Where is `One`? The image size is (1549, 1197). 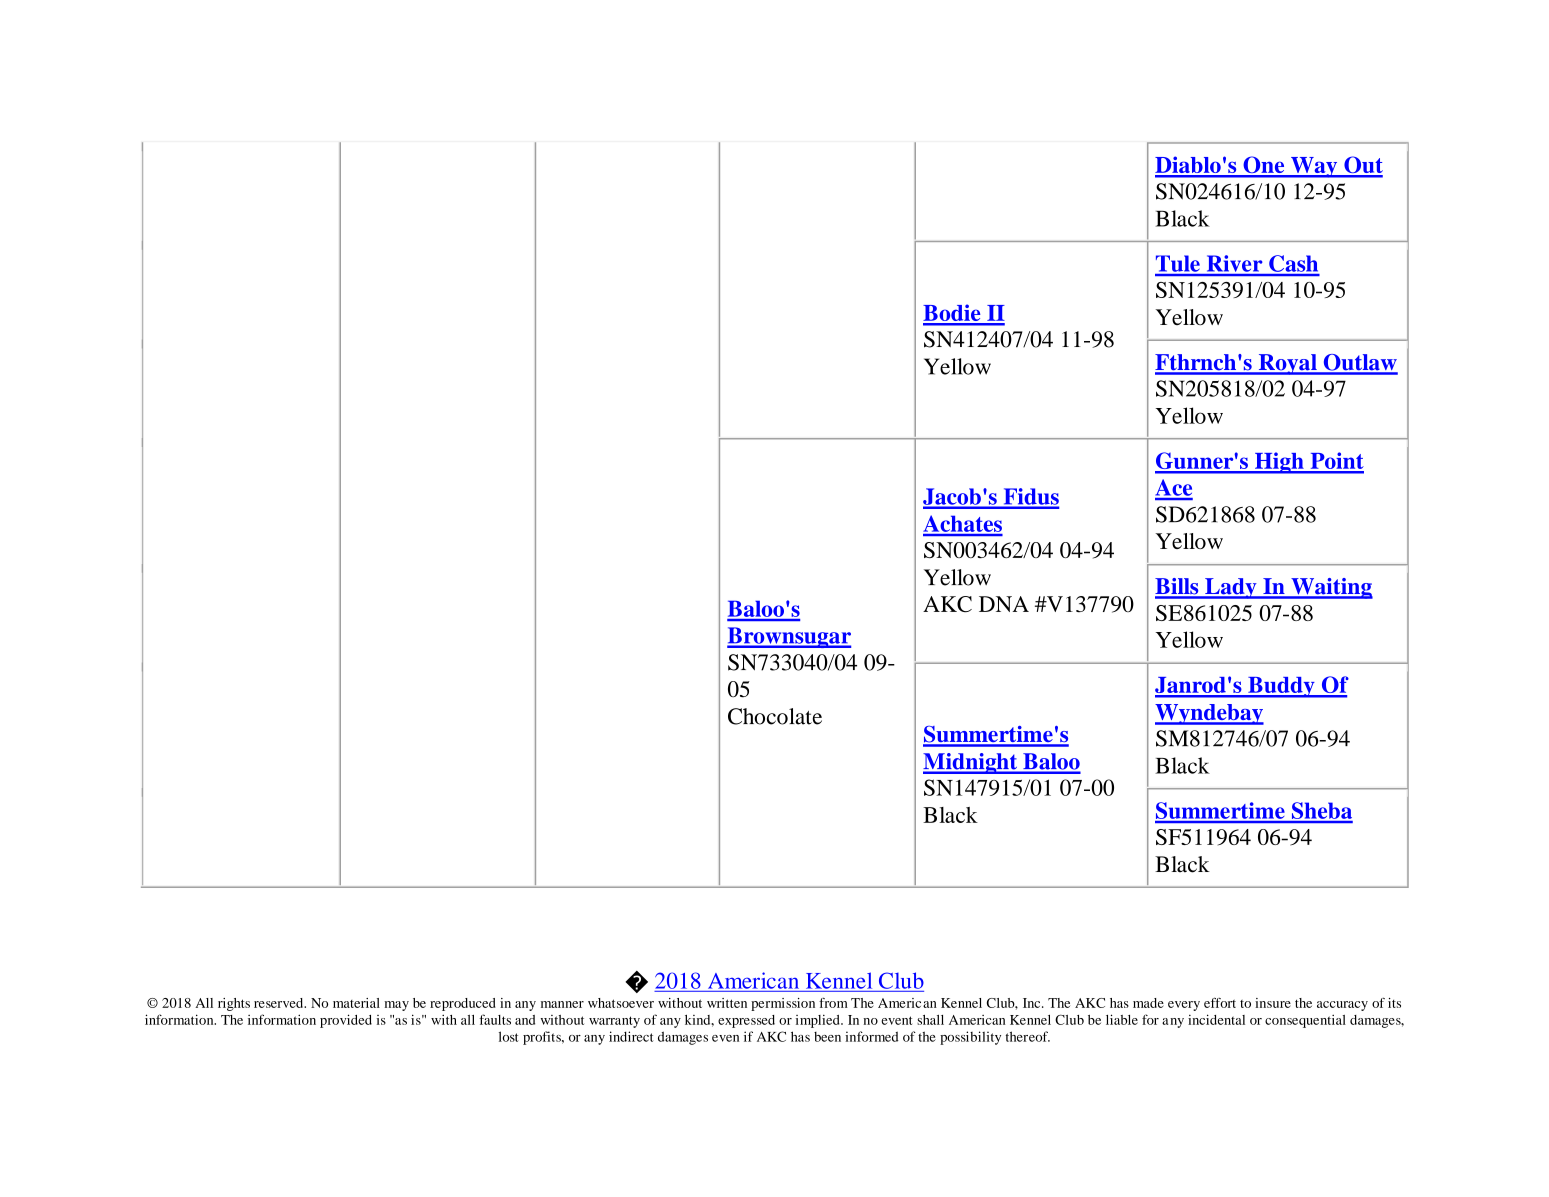
One is located at coordinates (1264, 166).
